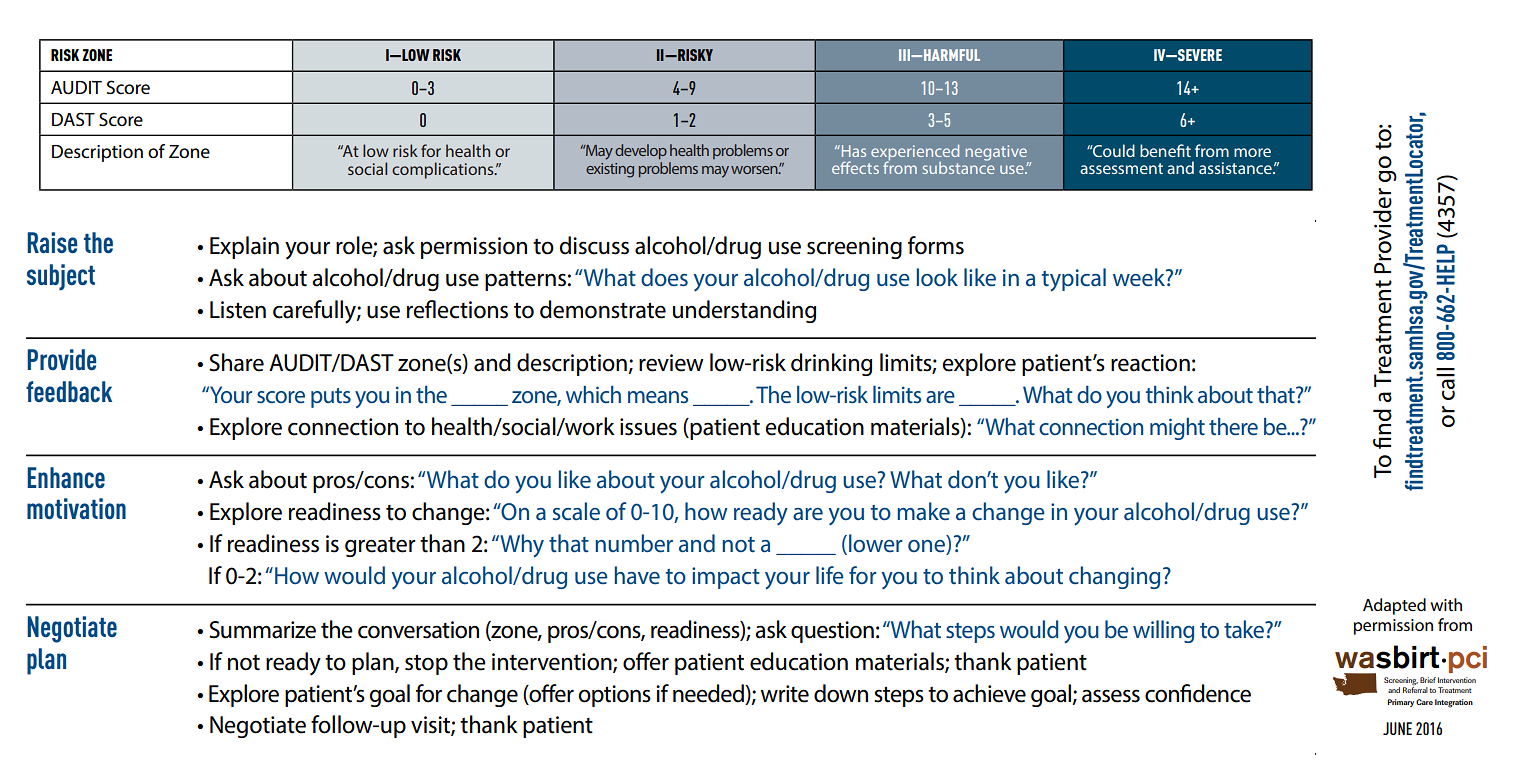 Image resolution: width=1516 pixels, height=784 pixels. What do you see at coordinates (831, 364) in the screenshot?
I see `drinking` at bounding box center [831, 364].
